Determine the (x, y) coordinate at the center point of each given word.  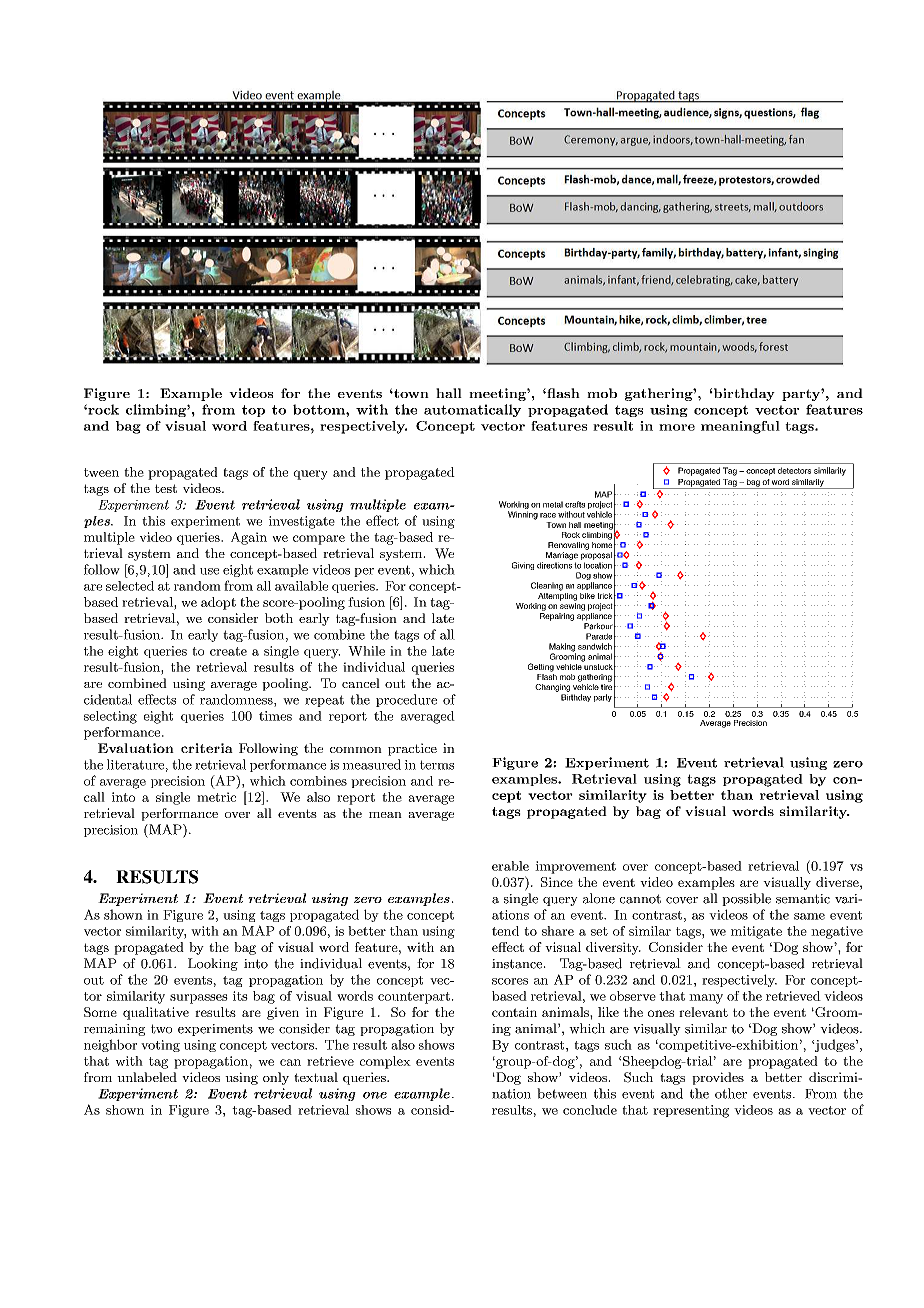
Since (557, 882)
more (677, 427)
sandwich (595, 646)
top (253, 411)
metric (216, 797)
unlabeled (147, 1077)
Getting (541, 667)
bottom (320, 409)
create (228, 651)
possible (746, 899)
